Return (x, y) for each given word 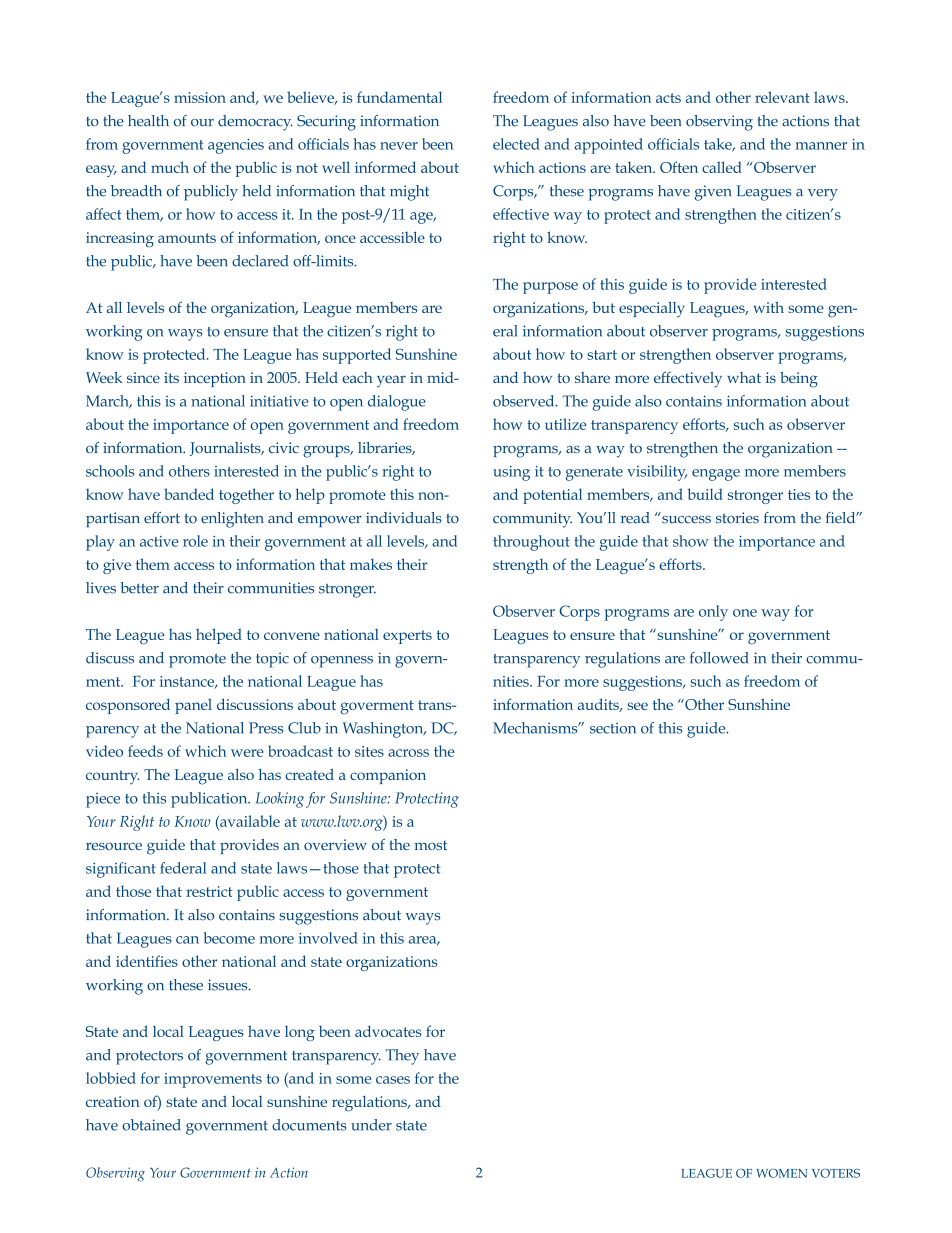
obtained (151, 1125)
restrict (209, 891)
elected (516, 144)
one (745, 613)
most (430, 845)
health (148, 121)
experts (407, 637)
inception (215, 379)
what (744, 377)
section (613, 728)
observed (525, 401)
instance (188, 682)
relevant (782, 97)
